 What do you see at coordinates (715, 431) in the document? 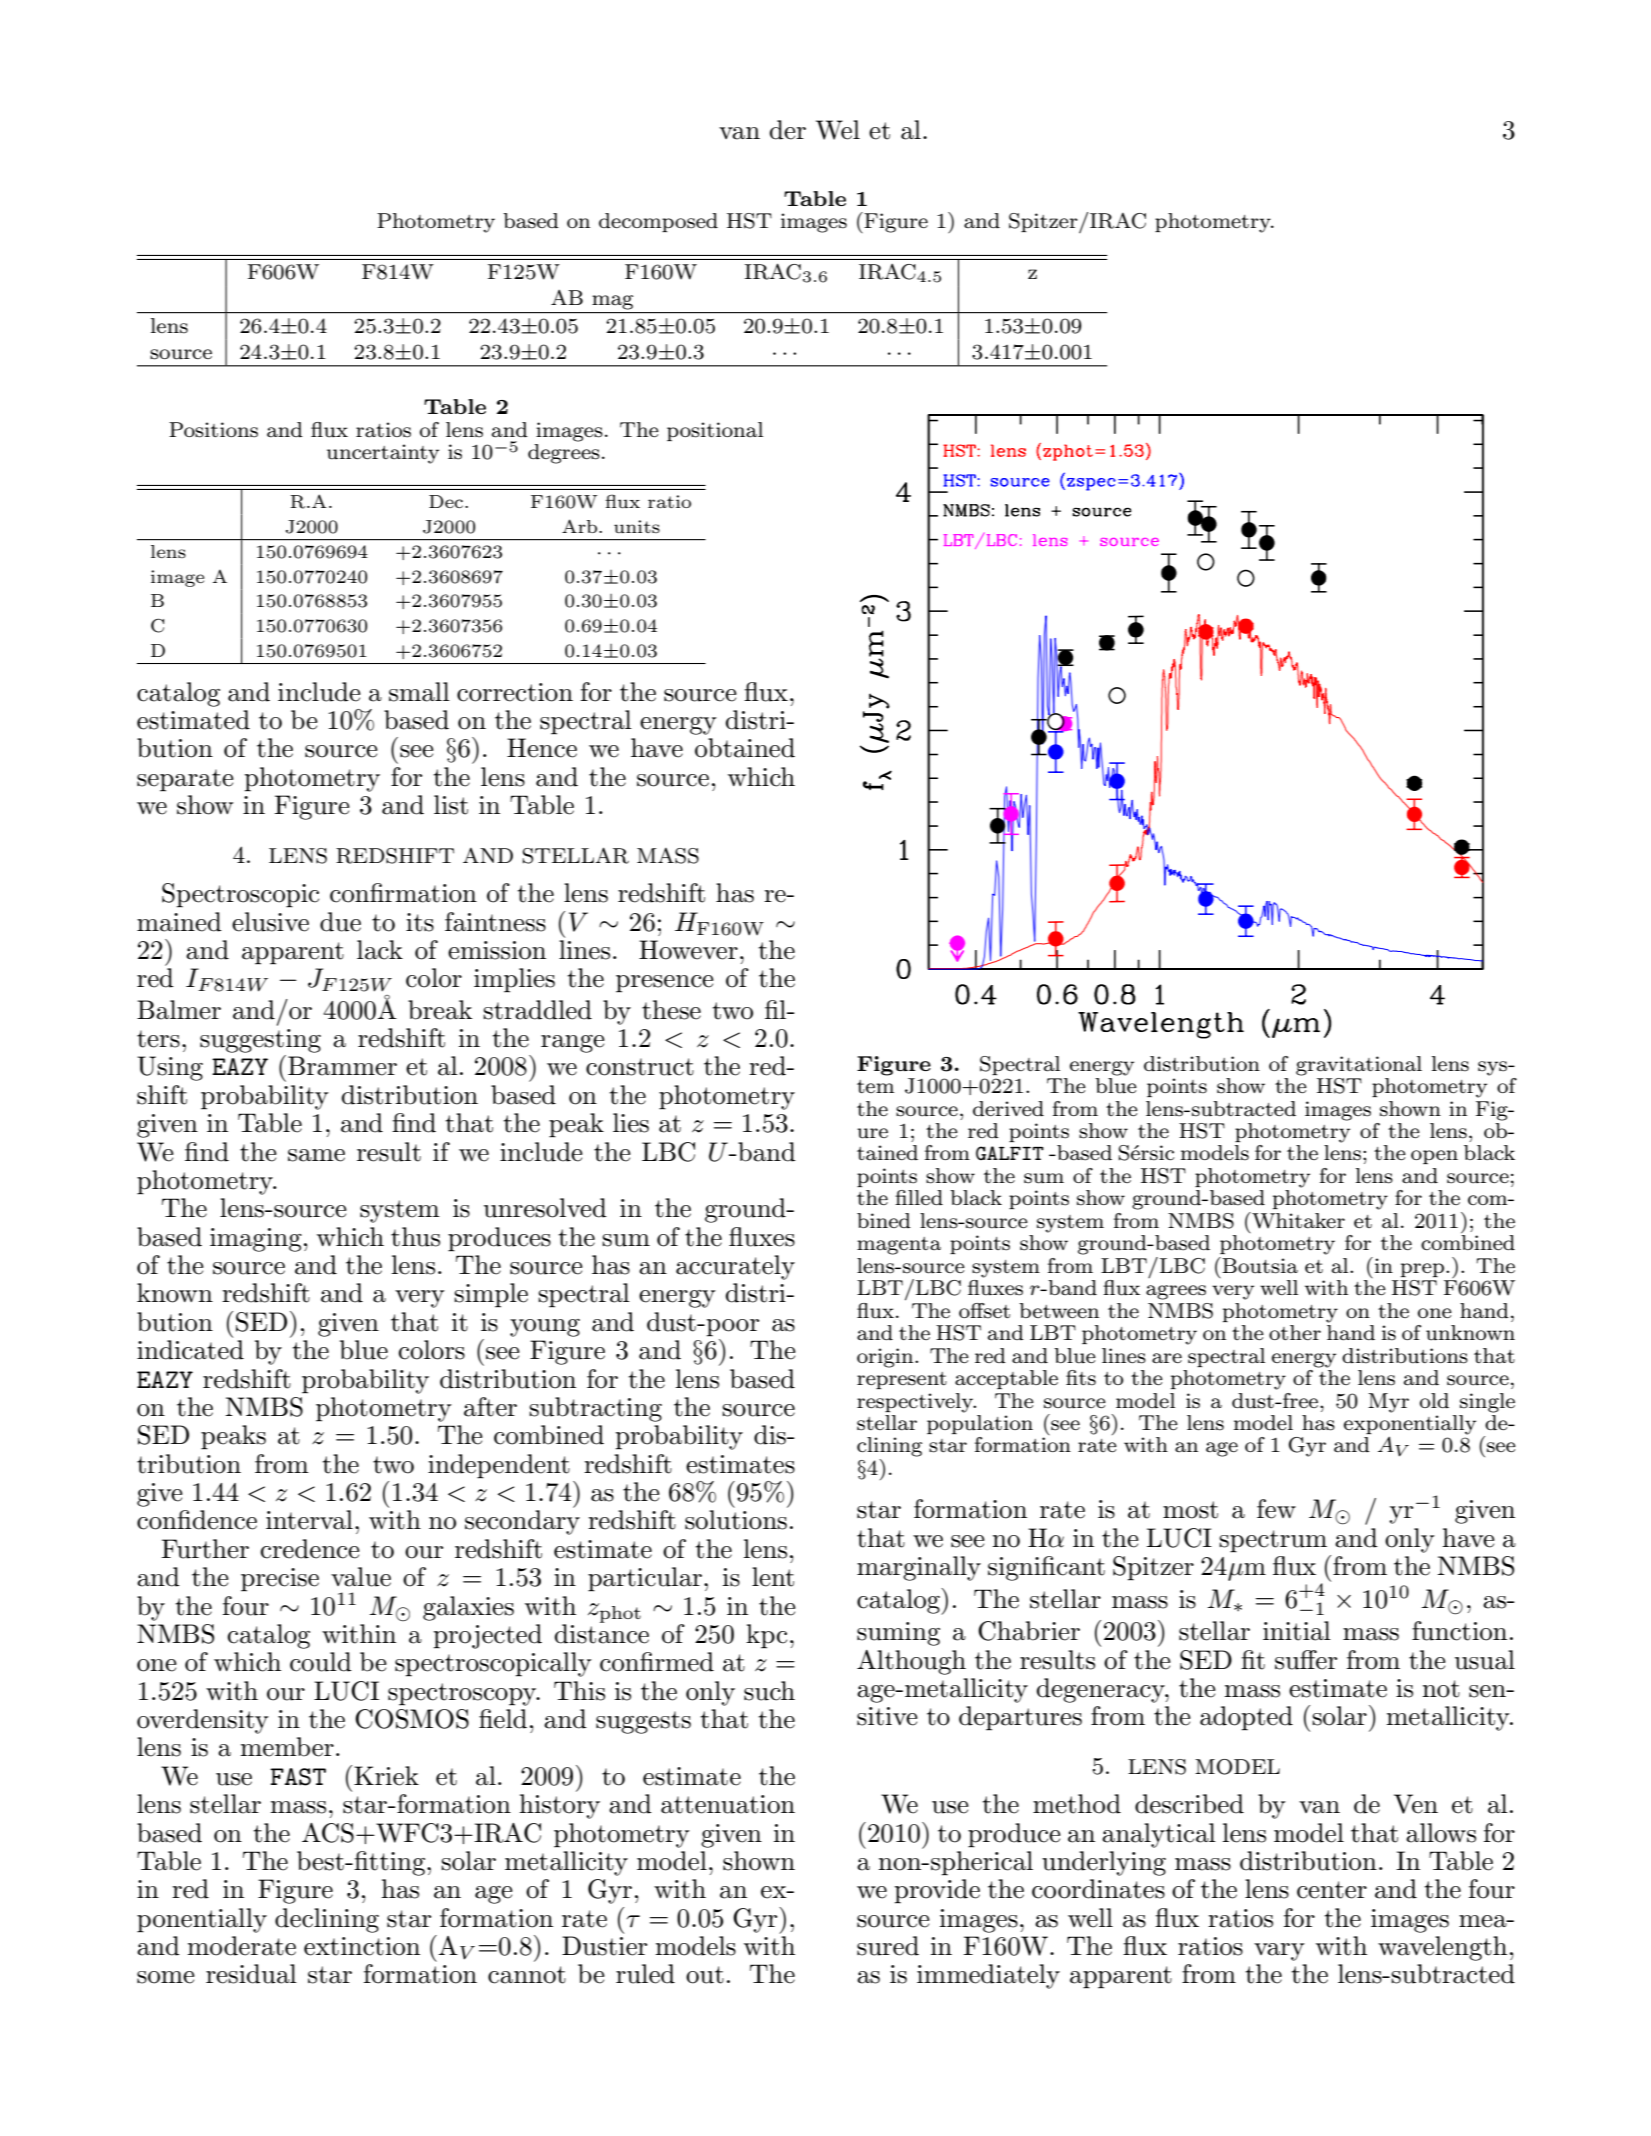
I see `positional` at bounding box center [715, 431].
